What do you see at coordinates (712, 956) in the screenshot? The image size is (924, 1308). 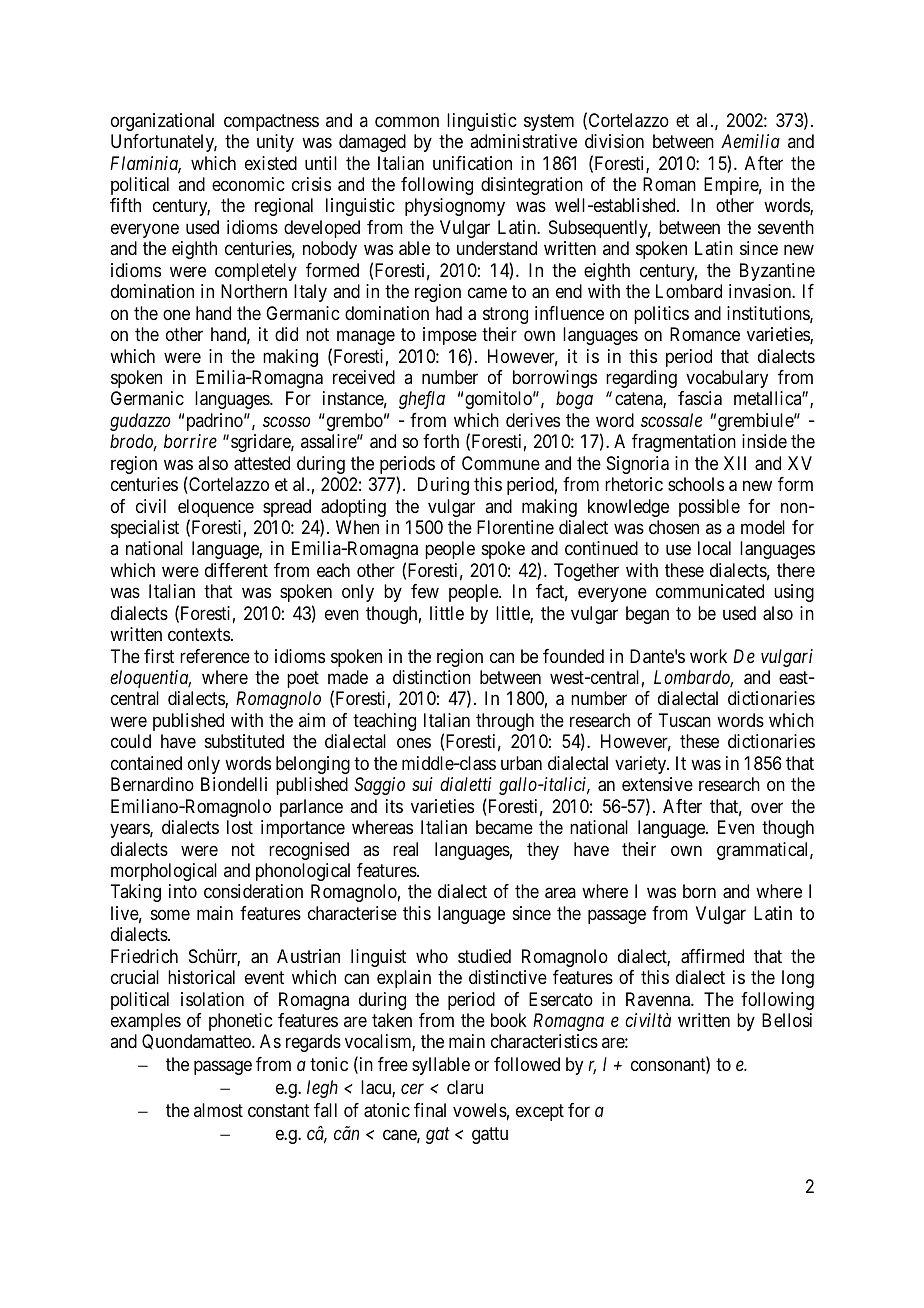 I see `affirmed` at bounding box center [712, 956].
